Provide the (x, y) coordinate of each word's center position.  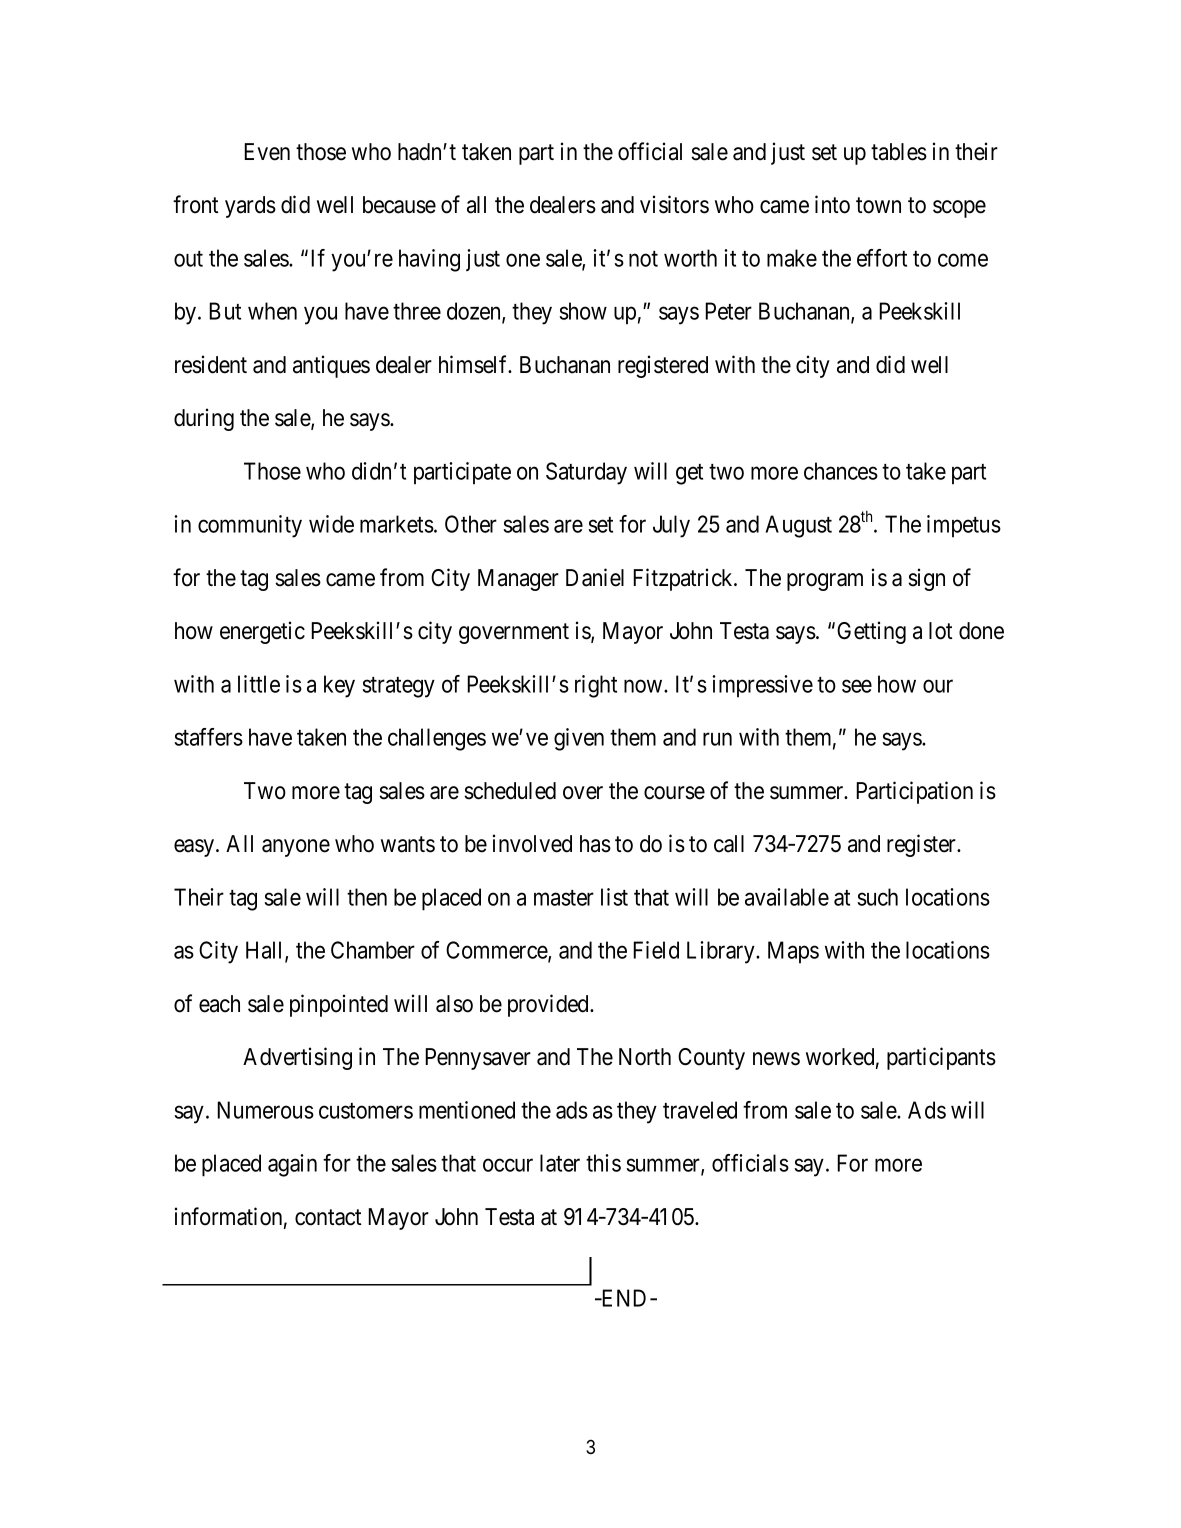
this (603, 1163)
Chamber (373, 950)
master (564, 898)
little (259, 684)
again (292, 1165)
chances (841, 471)
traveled (700, 1110)
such (877, 897)
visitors (674, 204)
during (204, 419)
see (857, 686)
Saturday (586, 473)
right (596, 686)
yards (250, 207)
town (878, 206)
